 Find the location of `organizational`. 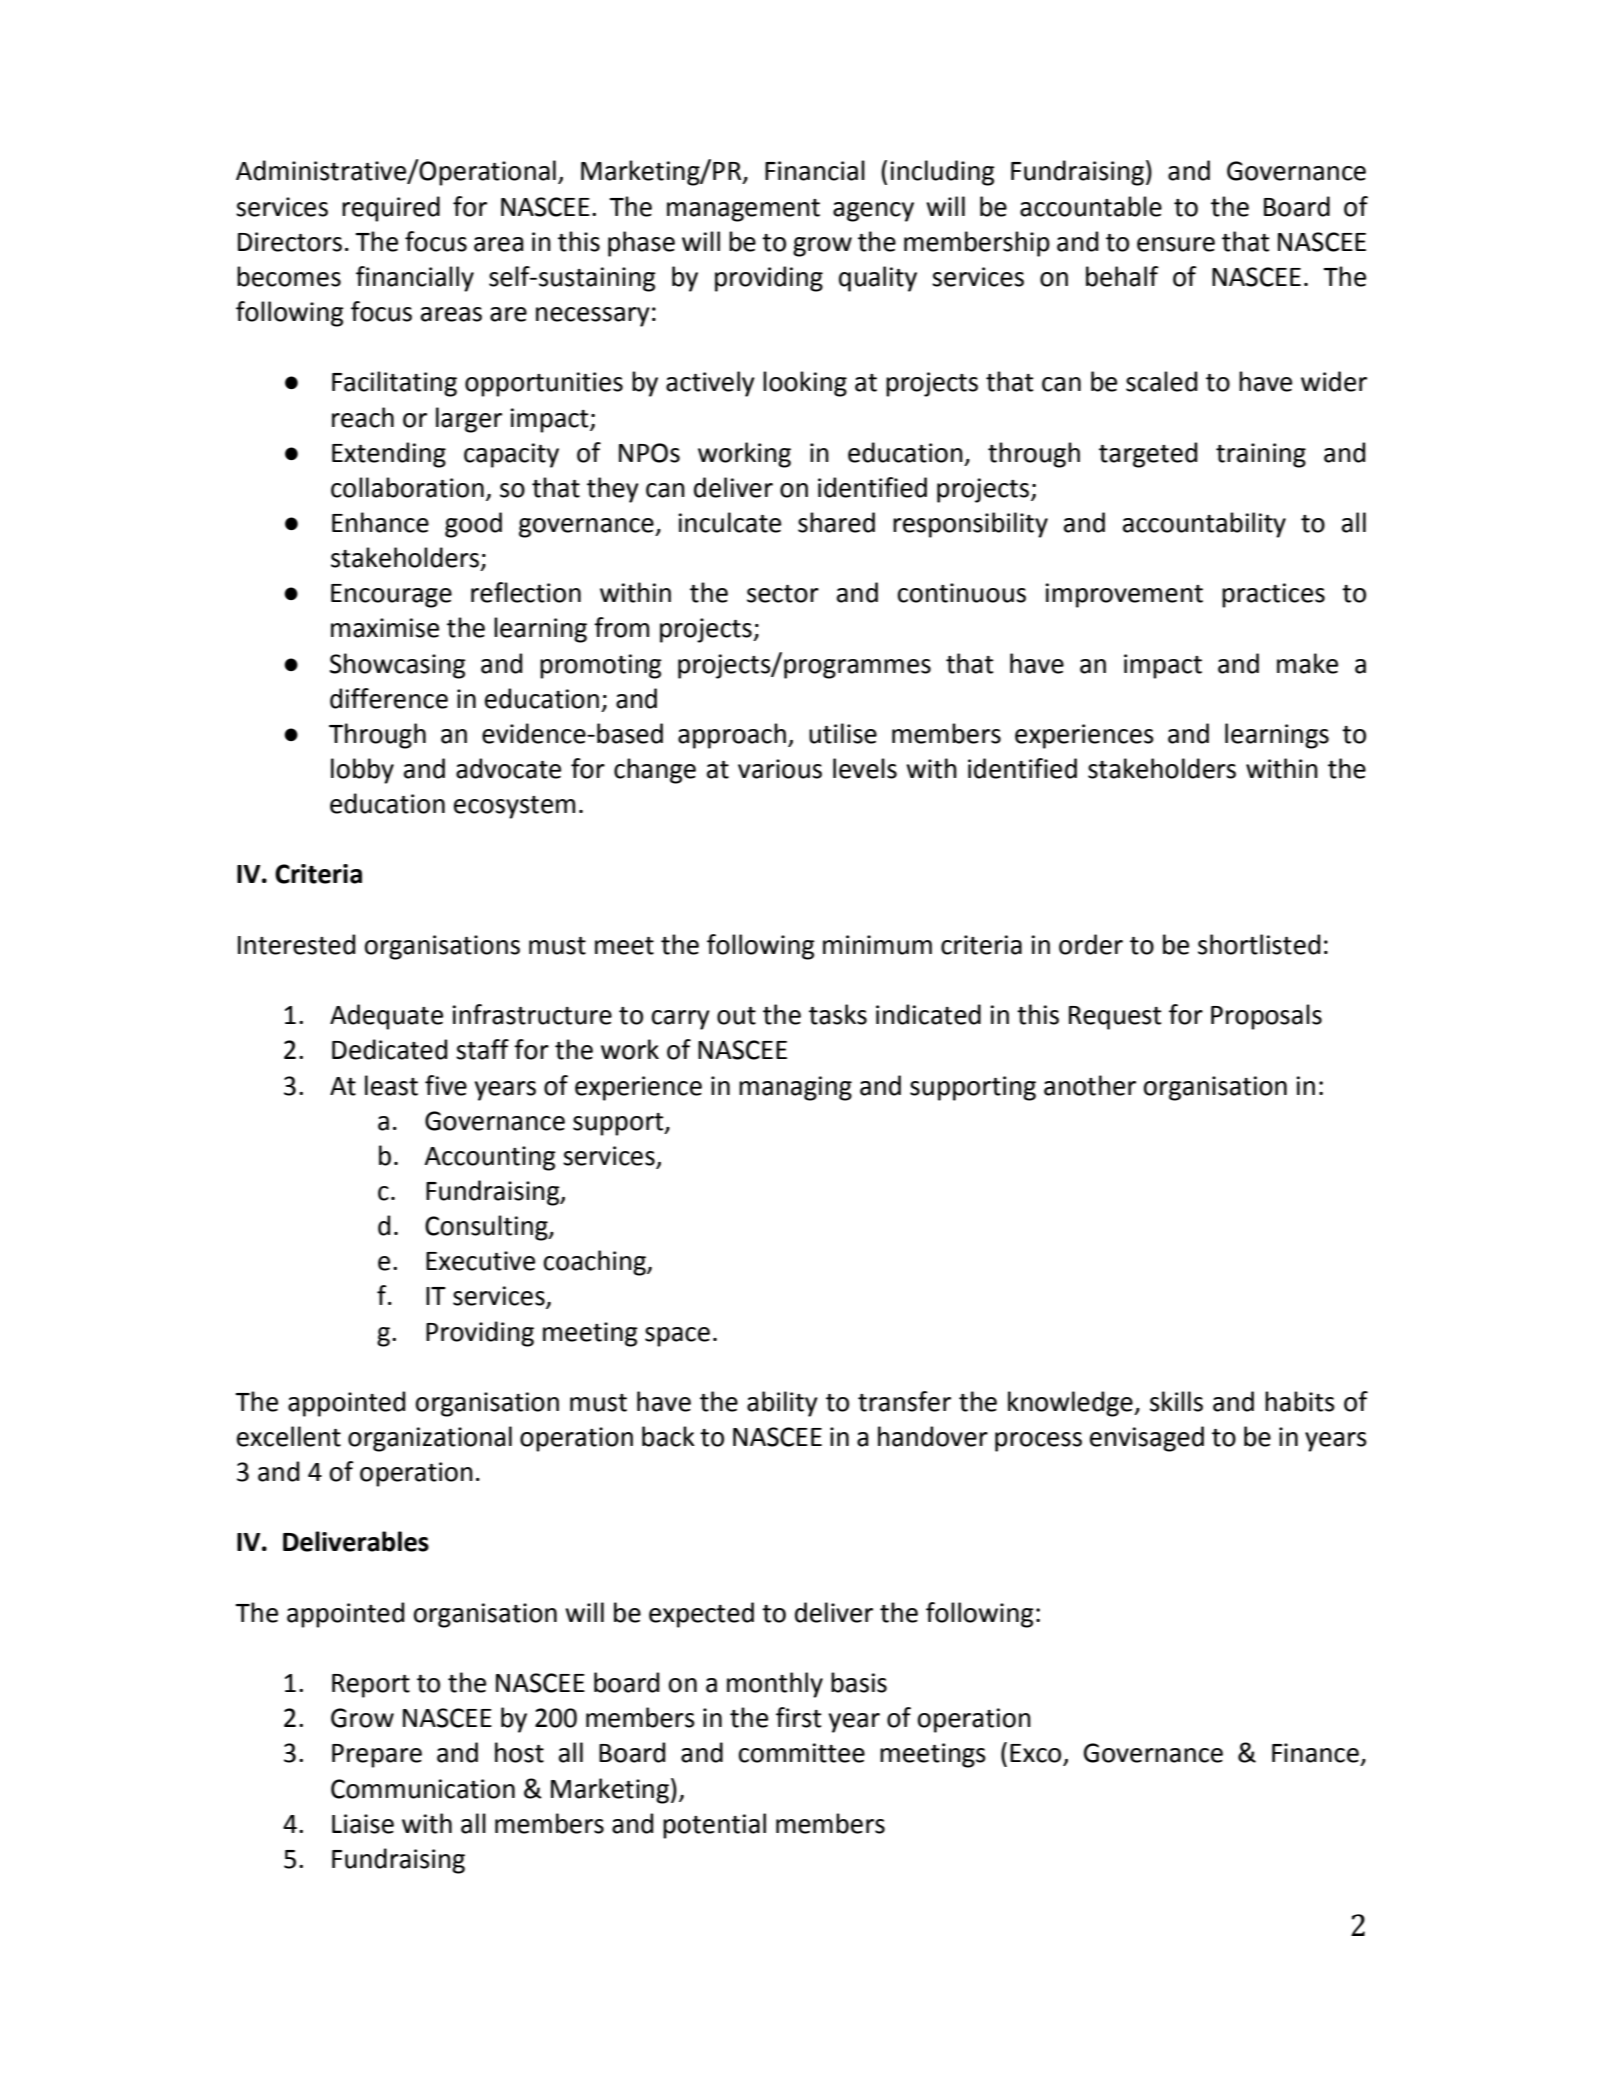

organizational is located at coordinates (430, 1439).
